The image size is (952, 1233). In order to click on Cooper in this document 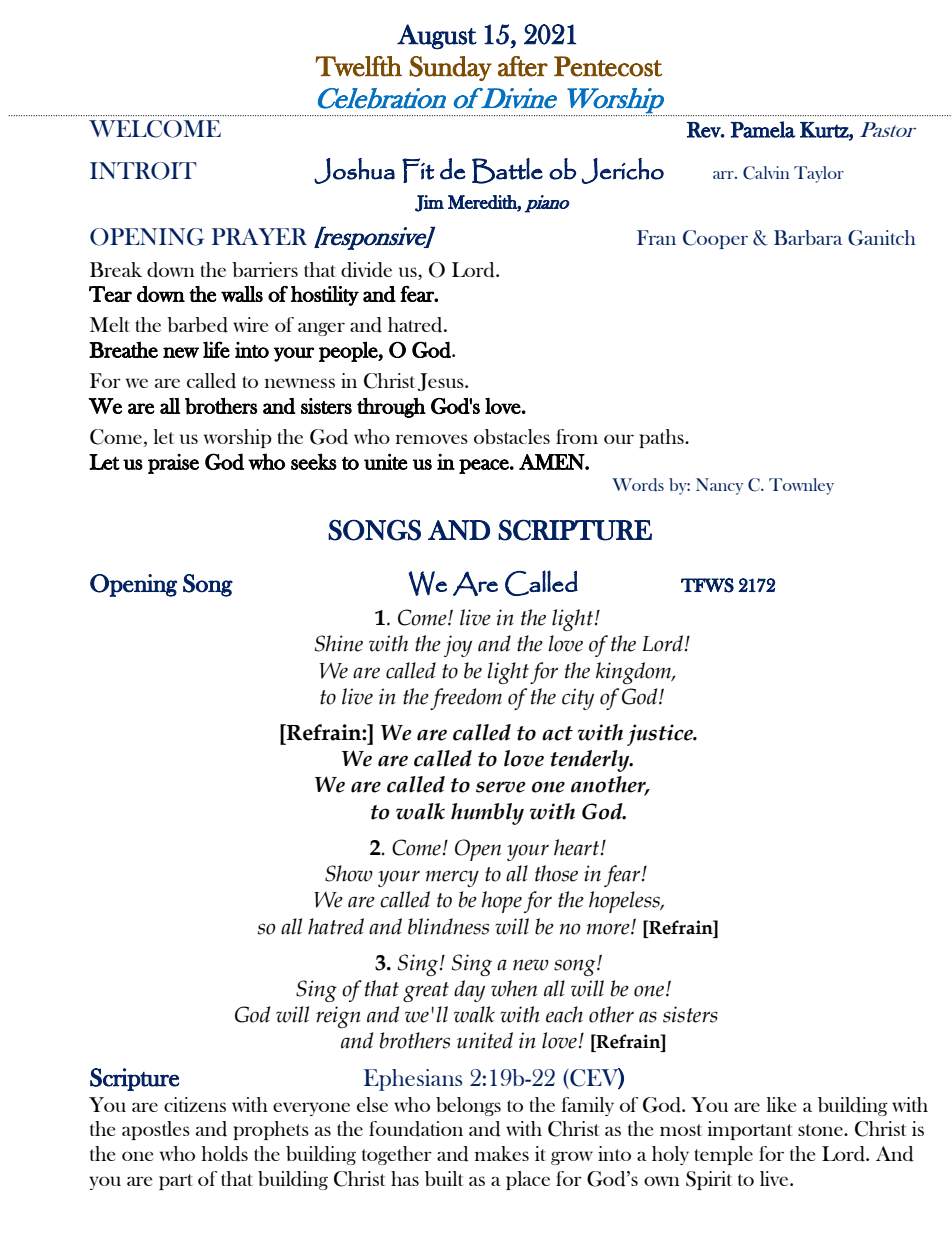, I will do `click(715, 239)`.
